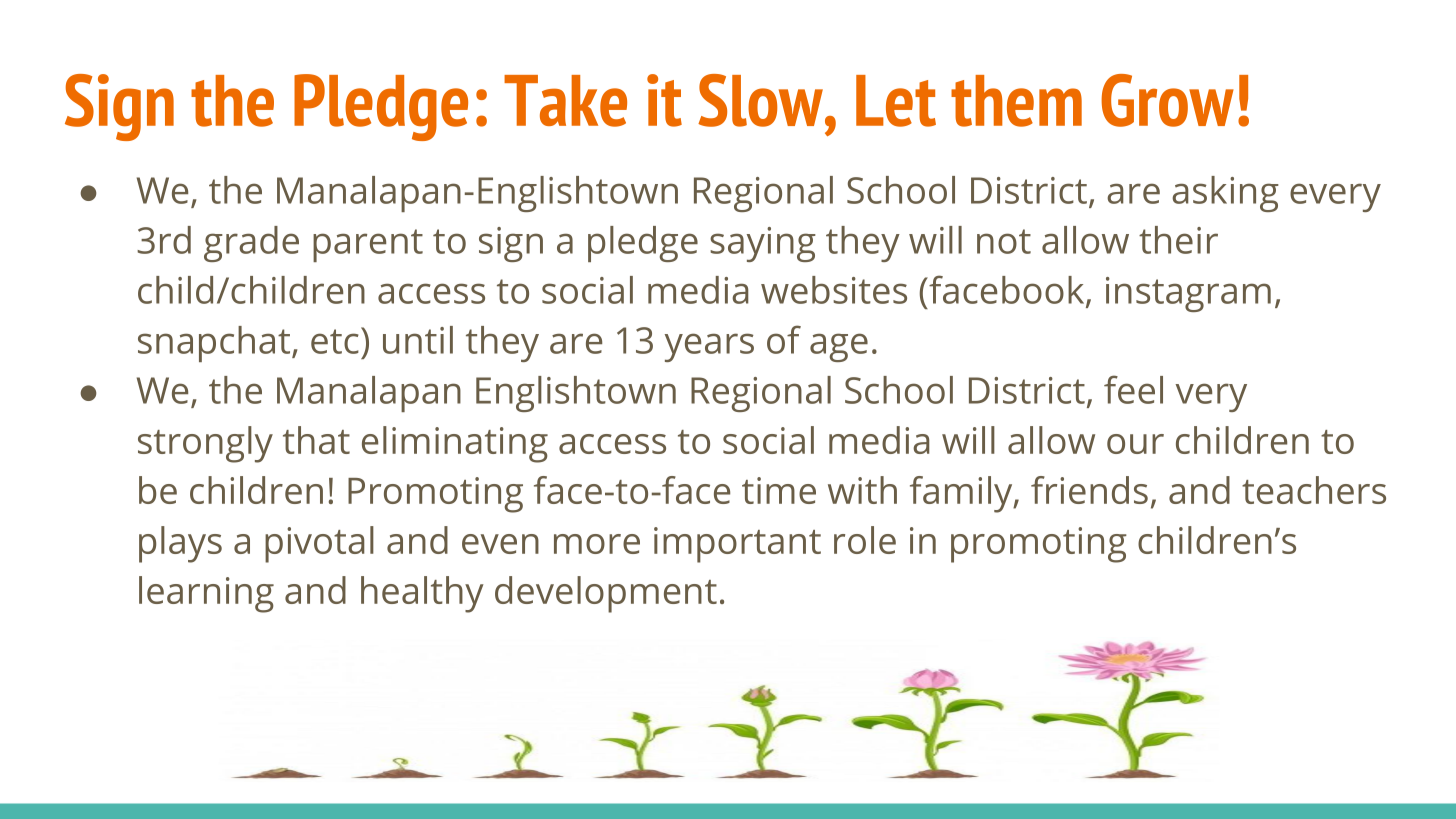 The width and height of the screenshot is (1456, 819). Describe the element at coordinates (422, 594) in the screenshot. I see `healthy` at that location.
